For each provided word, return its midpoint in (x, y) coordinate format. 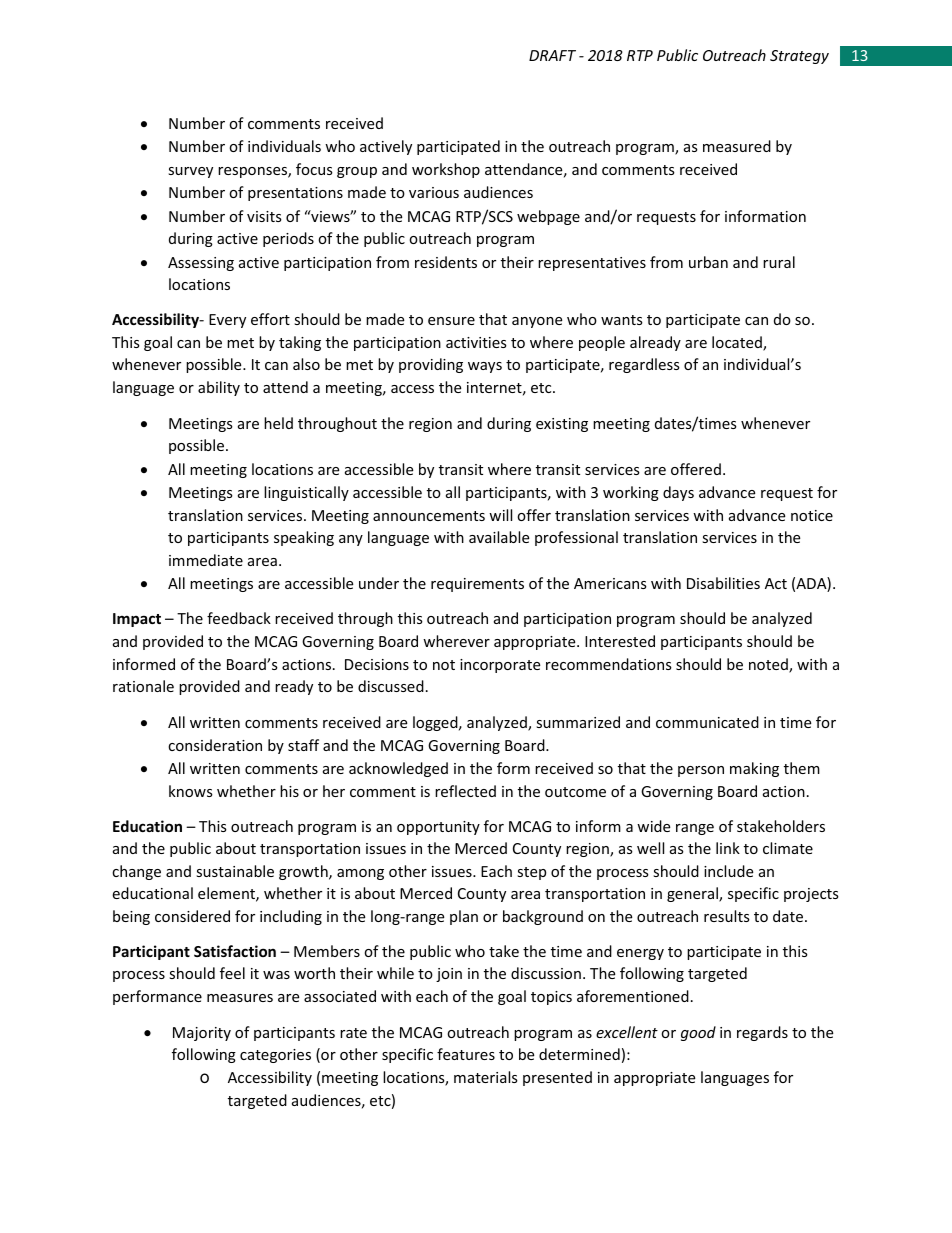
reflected (465, 791)
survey (190, 172)
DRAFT (552, 55)
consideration (215, 745)
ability (219, 388)
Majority (202, 1034)
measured (737, 146)
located (738, 343)
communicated (707, 722)
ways (485, 367)
